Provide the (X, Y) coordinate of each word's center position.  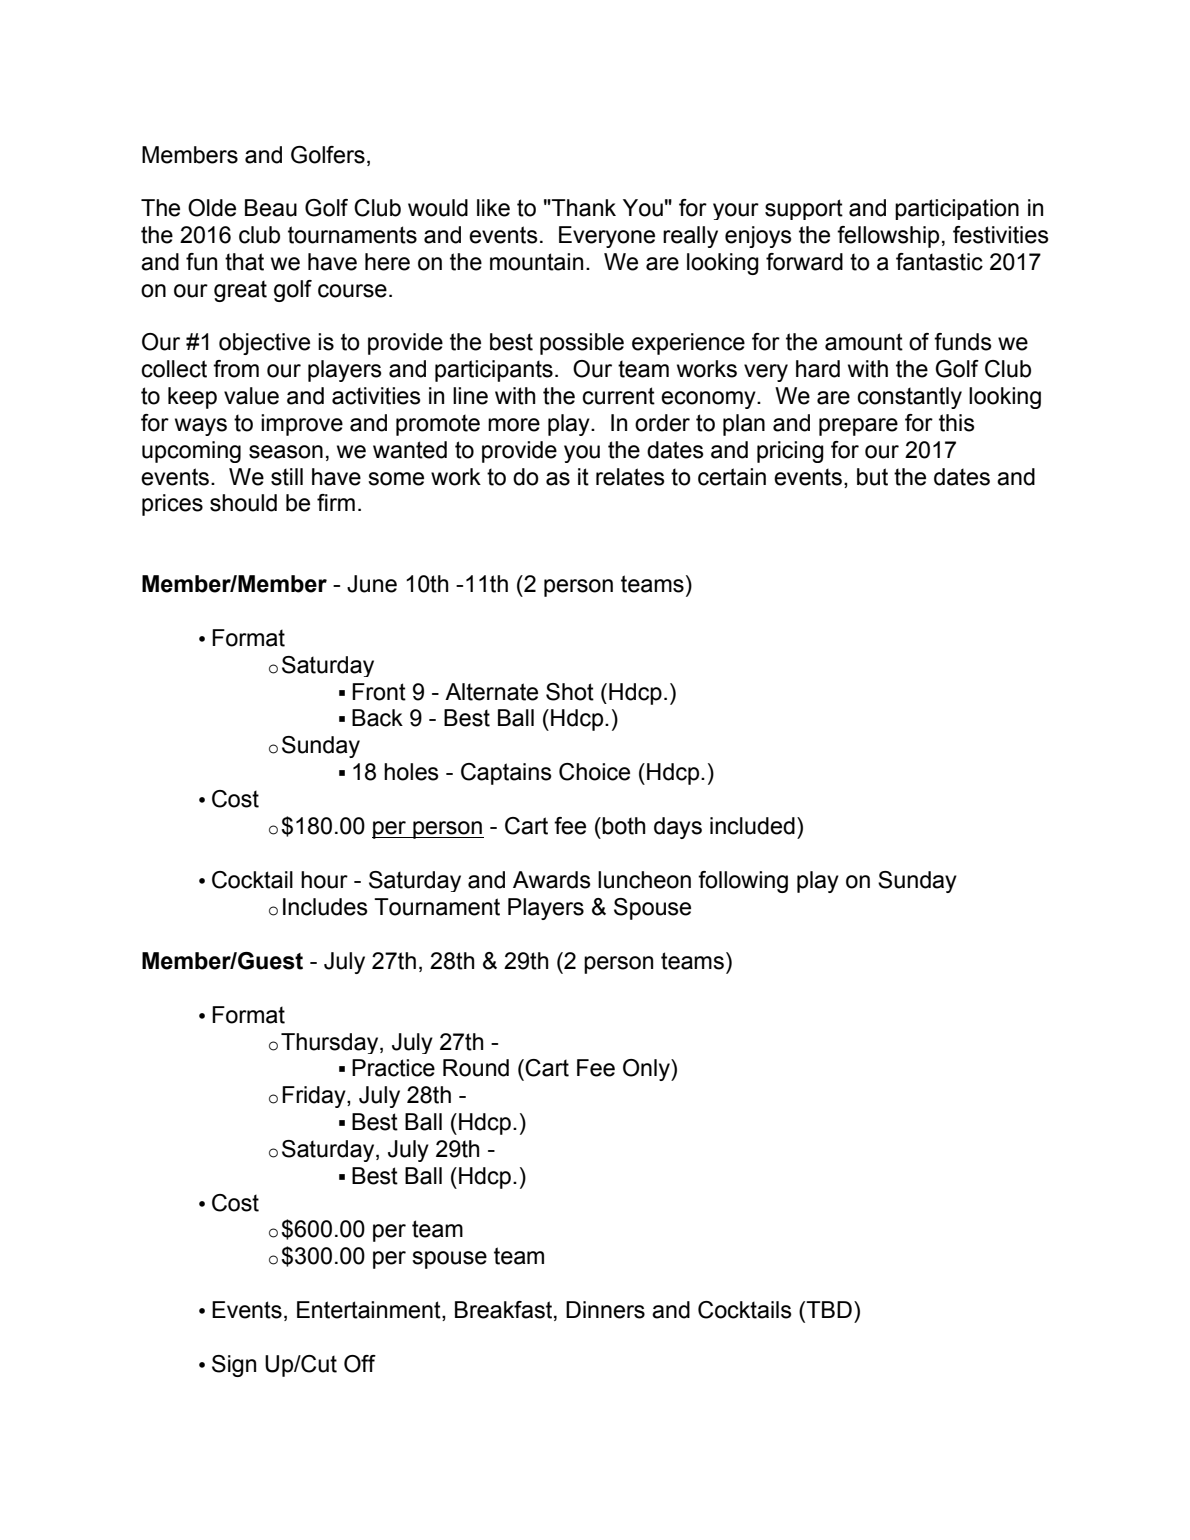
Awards (552, 880)
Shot (570, 692)
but (872, 477)
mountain (536, 262)
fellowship (888, 237)
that (244, 262)
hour (324, 880)
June (372, 584)
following (743, 882)
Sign (234, 1366)
